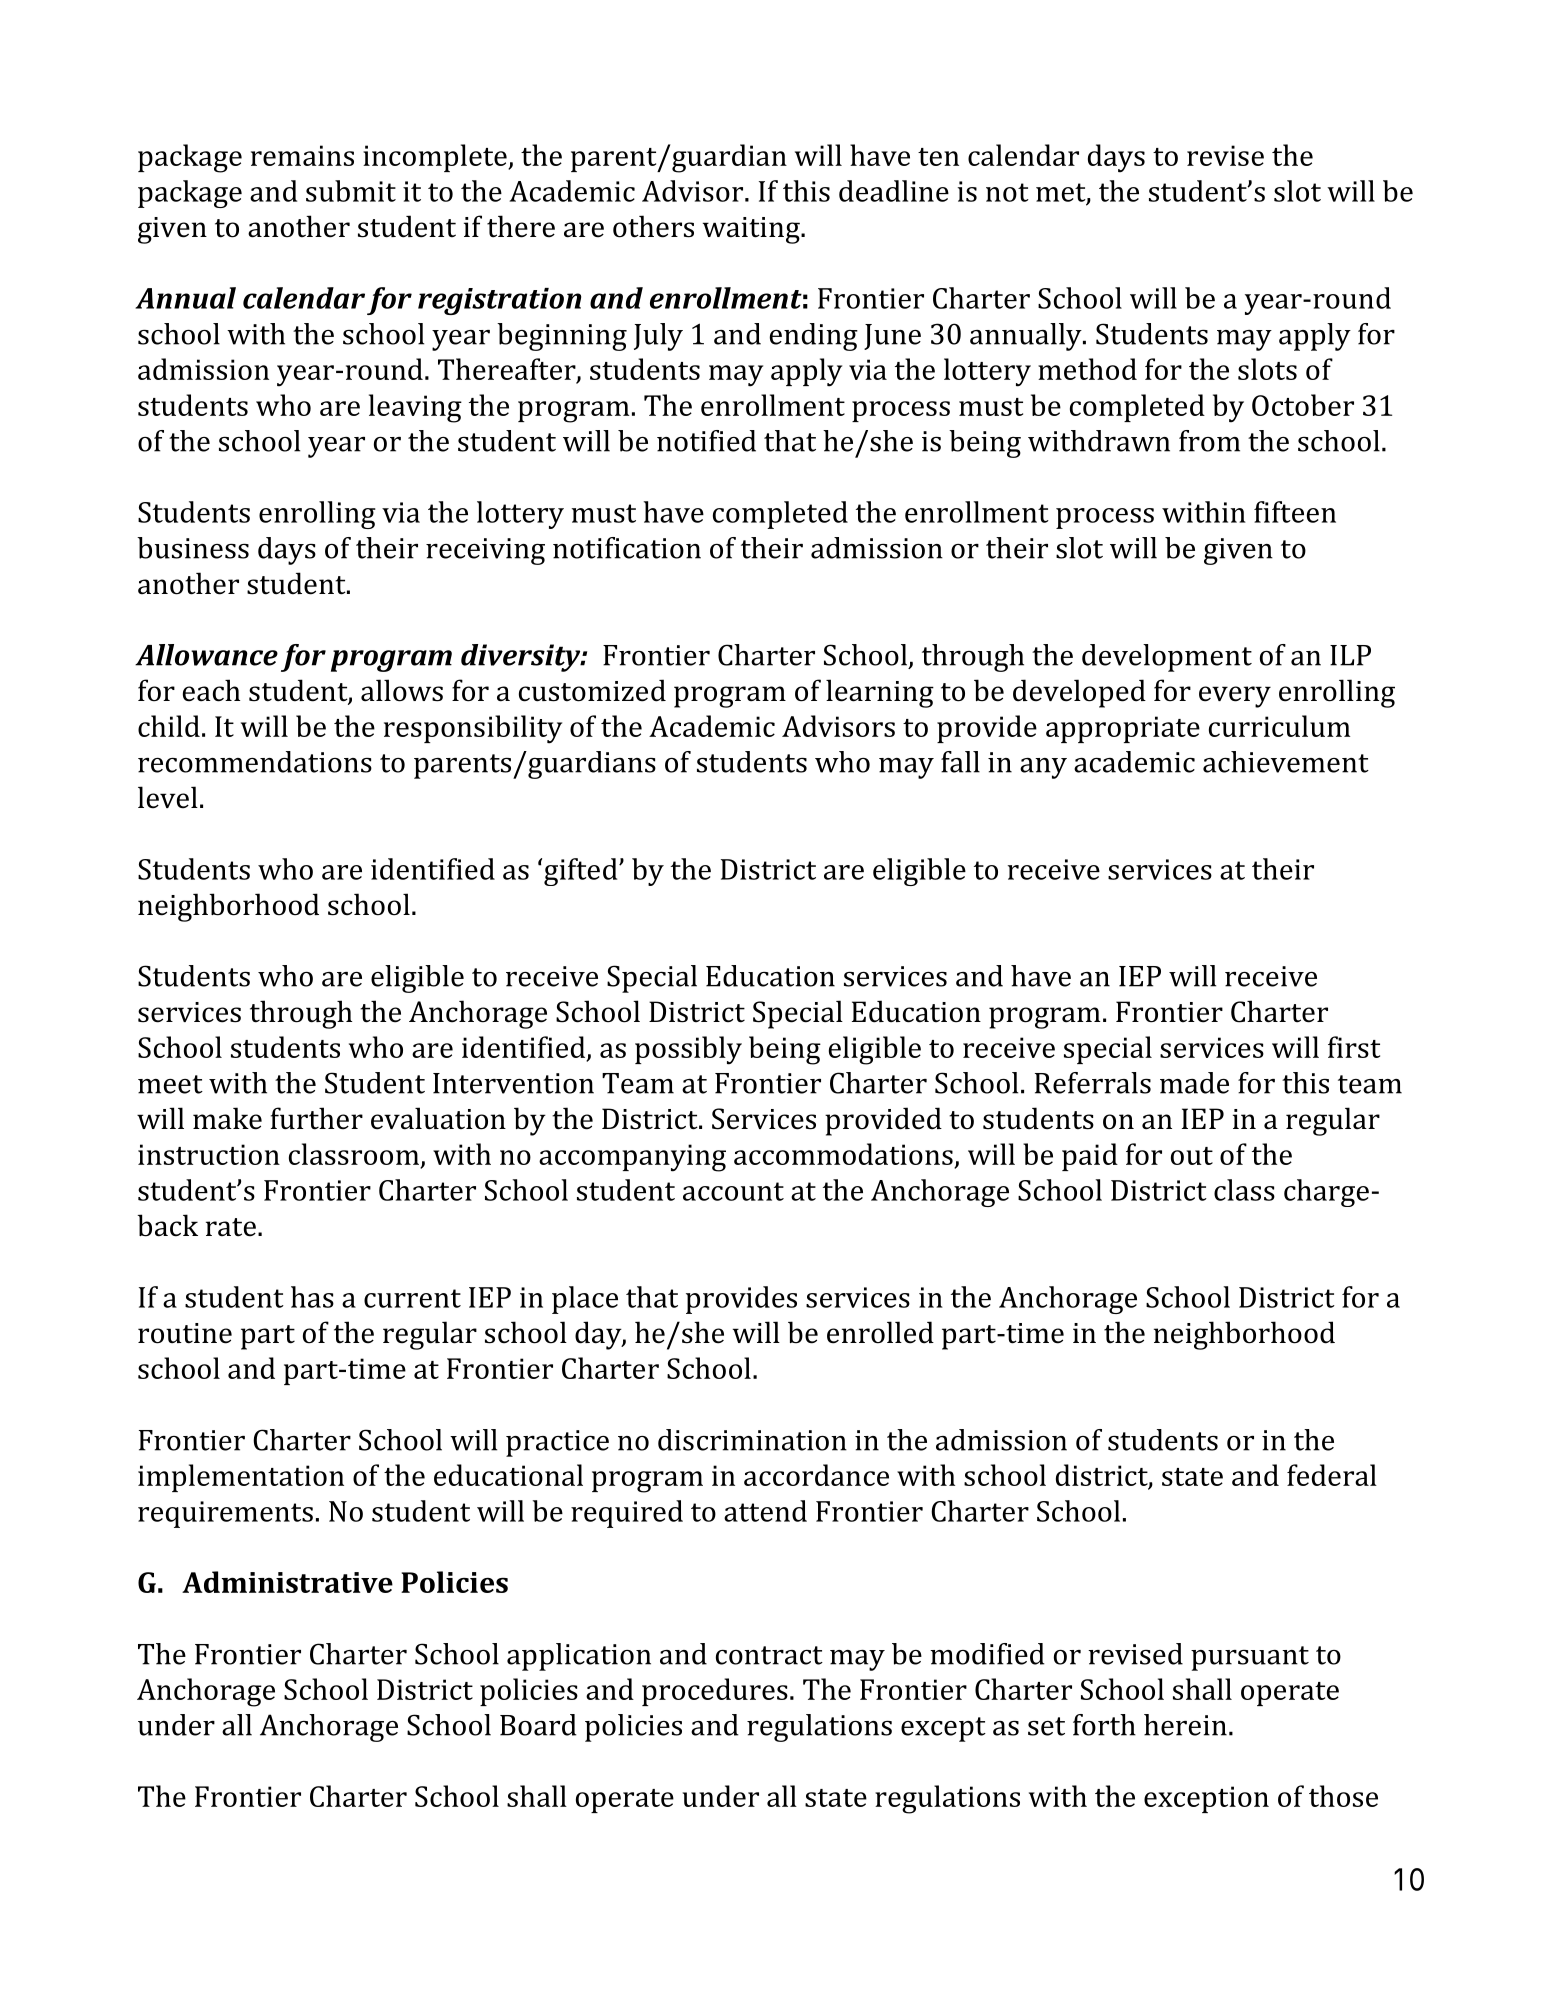  Describe the element at coordinates (351, 191) in the screenshot. I see `submit` at that location.
